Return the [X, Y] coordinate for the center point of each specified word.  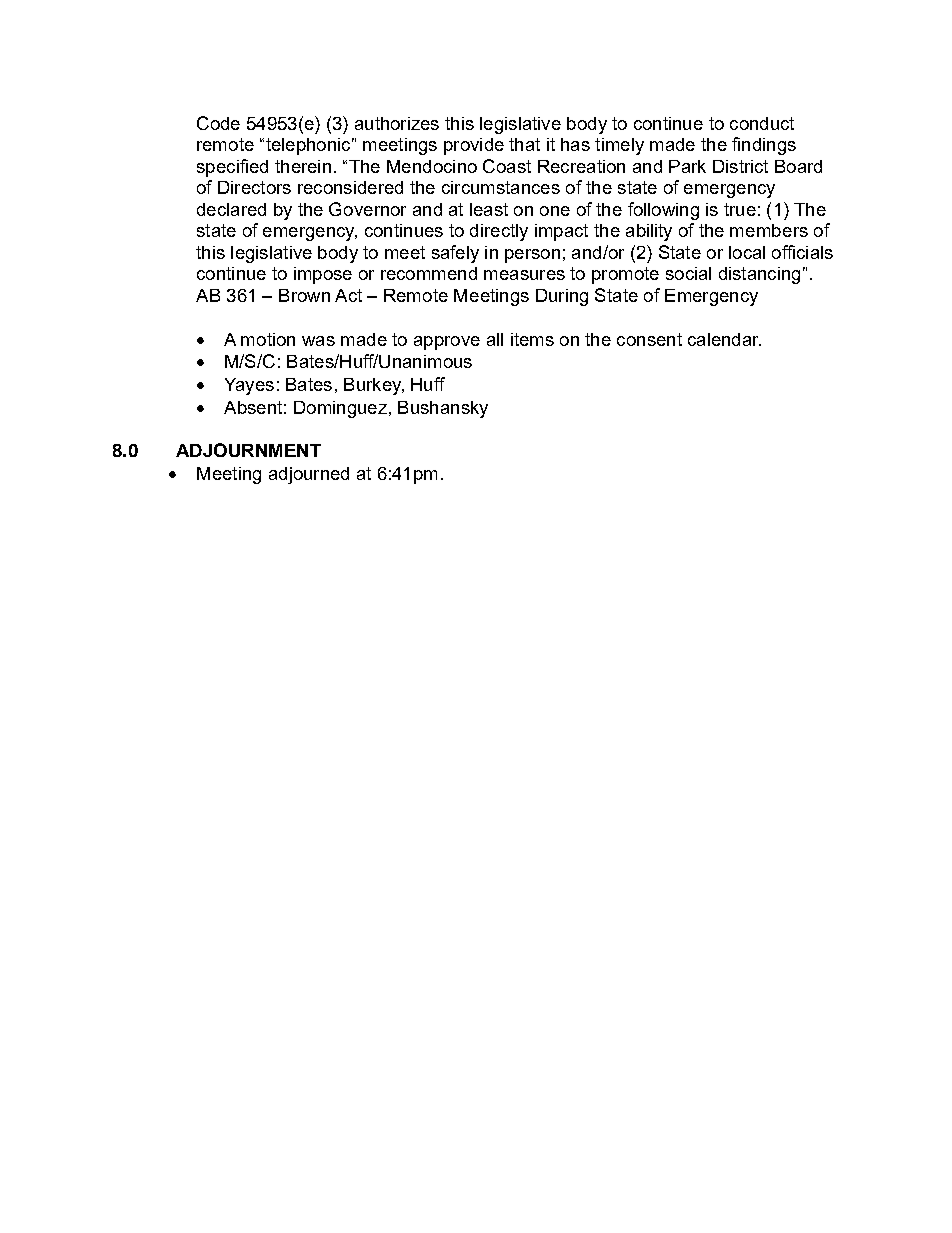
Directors [254, 187]
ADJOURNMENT [248, 450]
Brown [304, 295]
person [532, 256]
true [740, 209]
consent [649, 339]
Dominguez [340, 409]
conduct [762, 123]
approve [447, 343]
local [747, 252]
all [495, 339]
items [532, 339]
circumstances [501, 187]
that [524, 144]
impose [323, 275]
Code [218, 123]
